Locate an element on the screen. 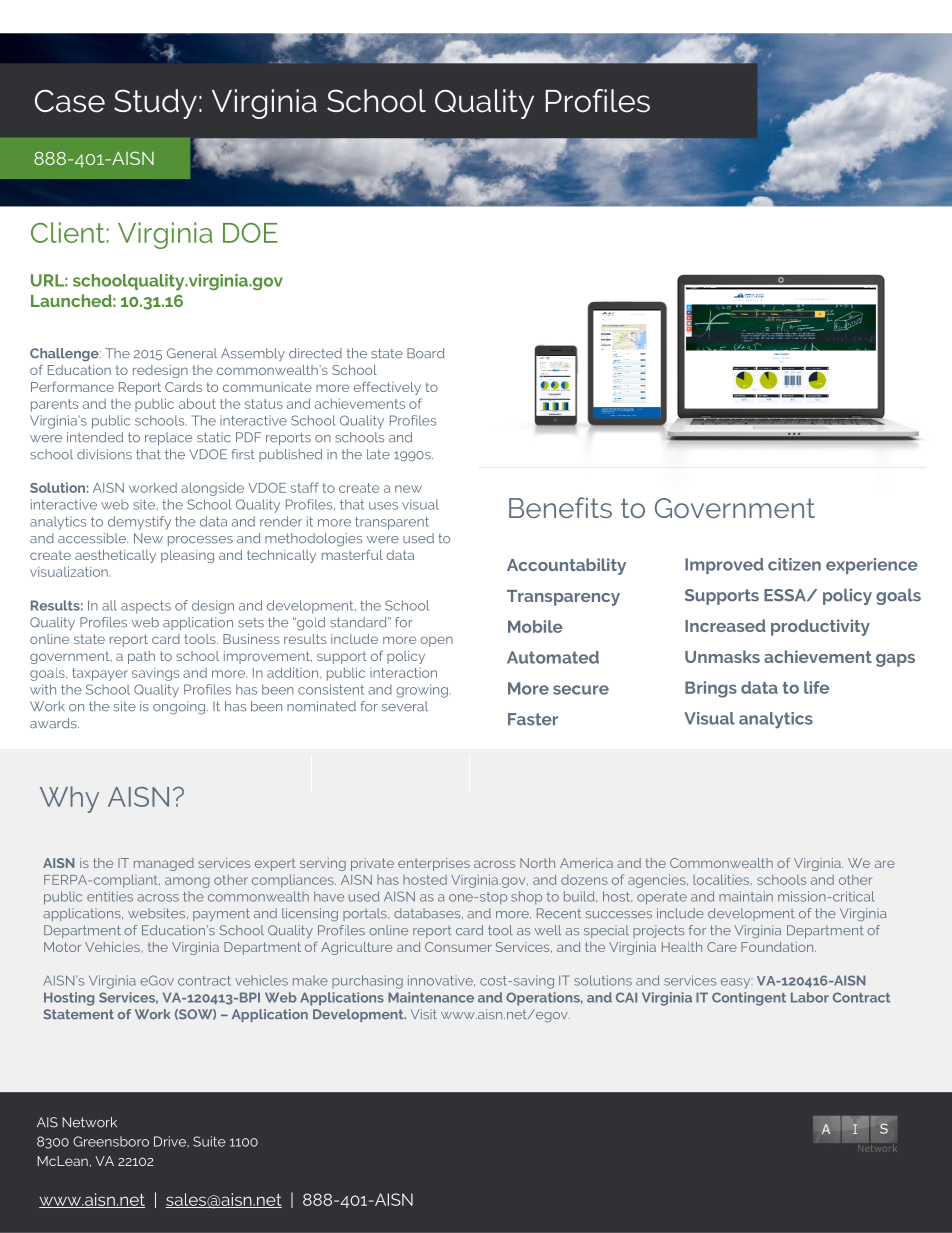  ongoing is located at coordinates (180, 708).
